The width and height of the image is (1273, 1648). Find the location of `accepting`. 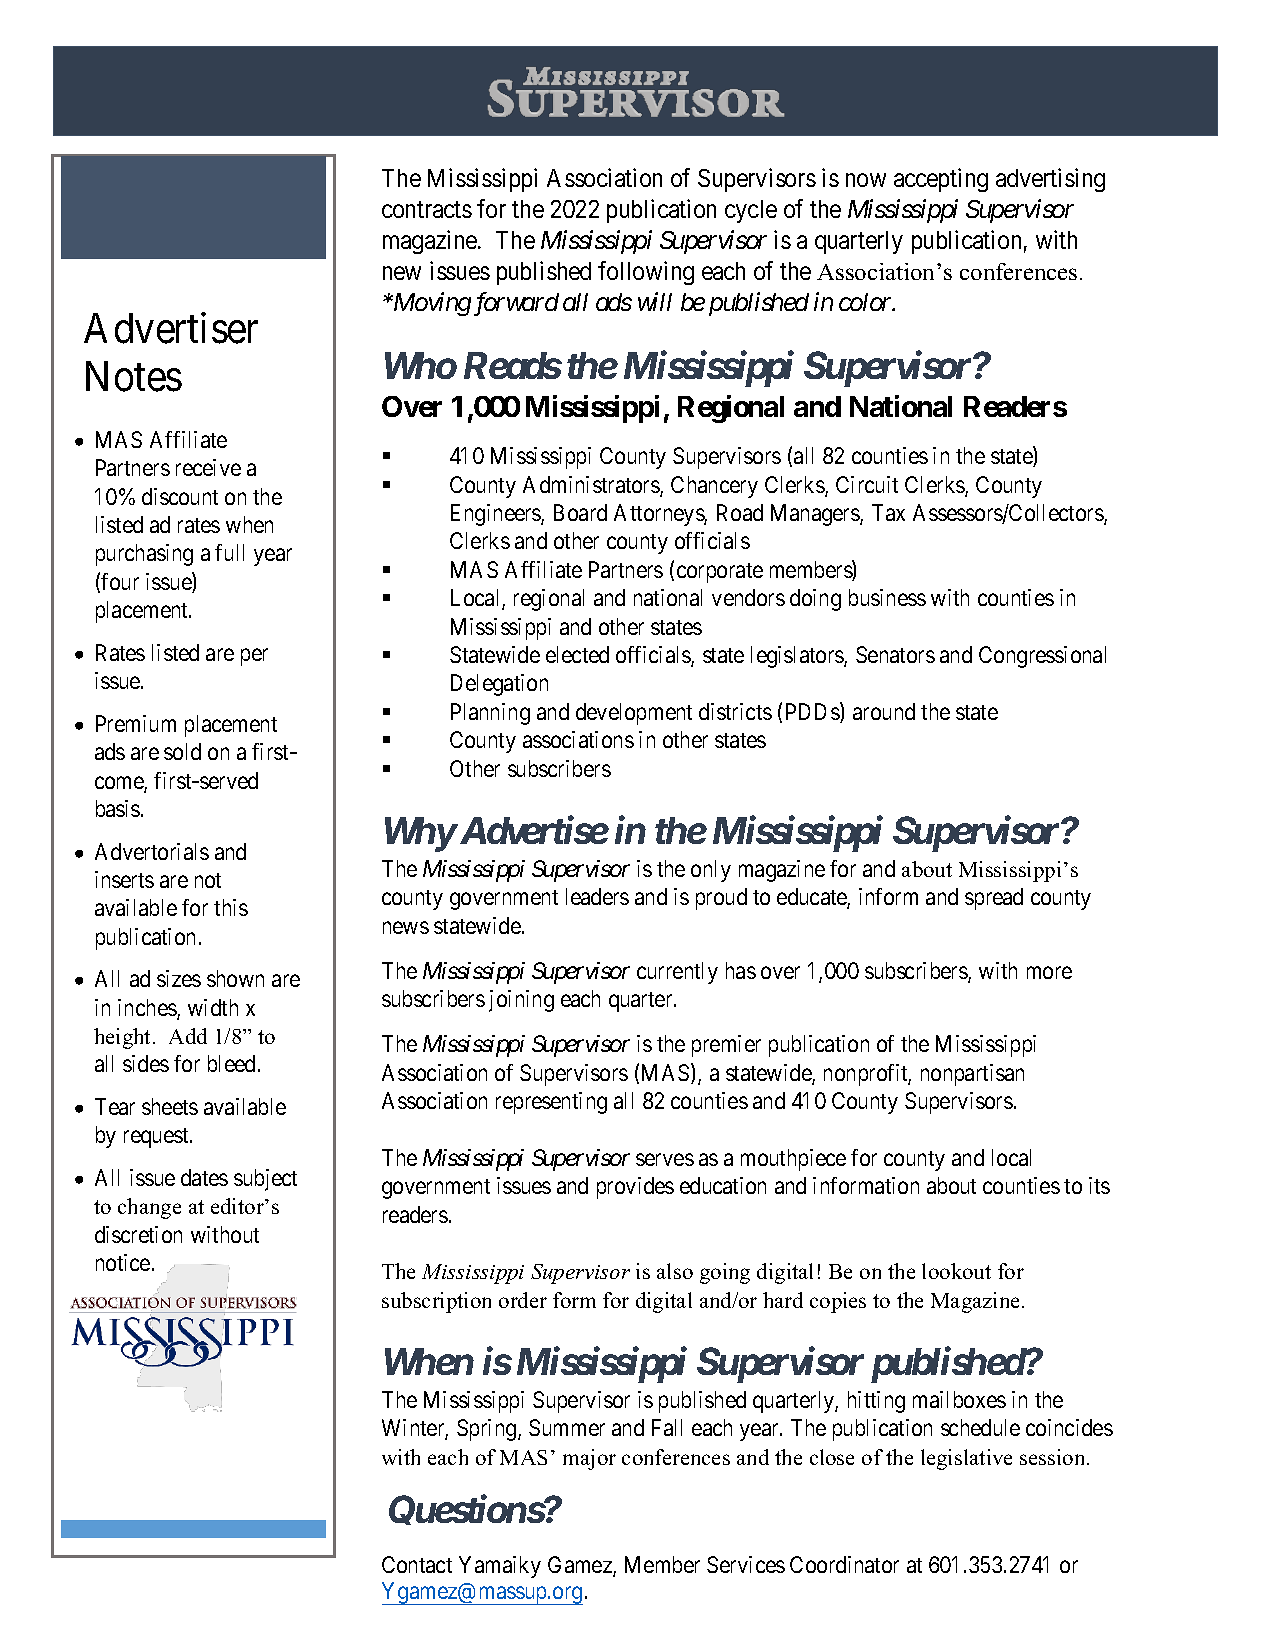

accepting is located at coordinates (941, 180).
